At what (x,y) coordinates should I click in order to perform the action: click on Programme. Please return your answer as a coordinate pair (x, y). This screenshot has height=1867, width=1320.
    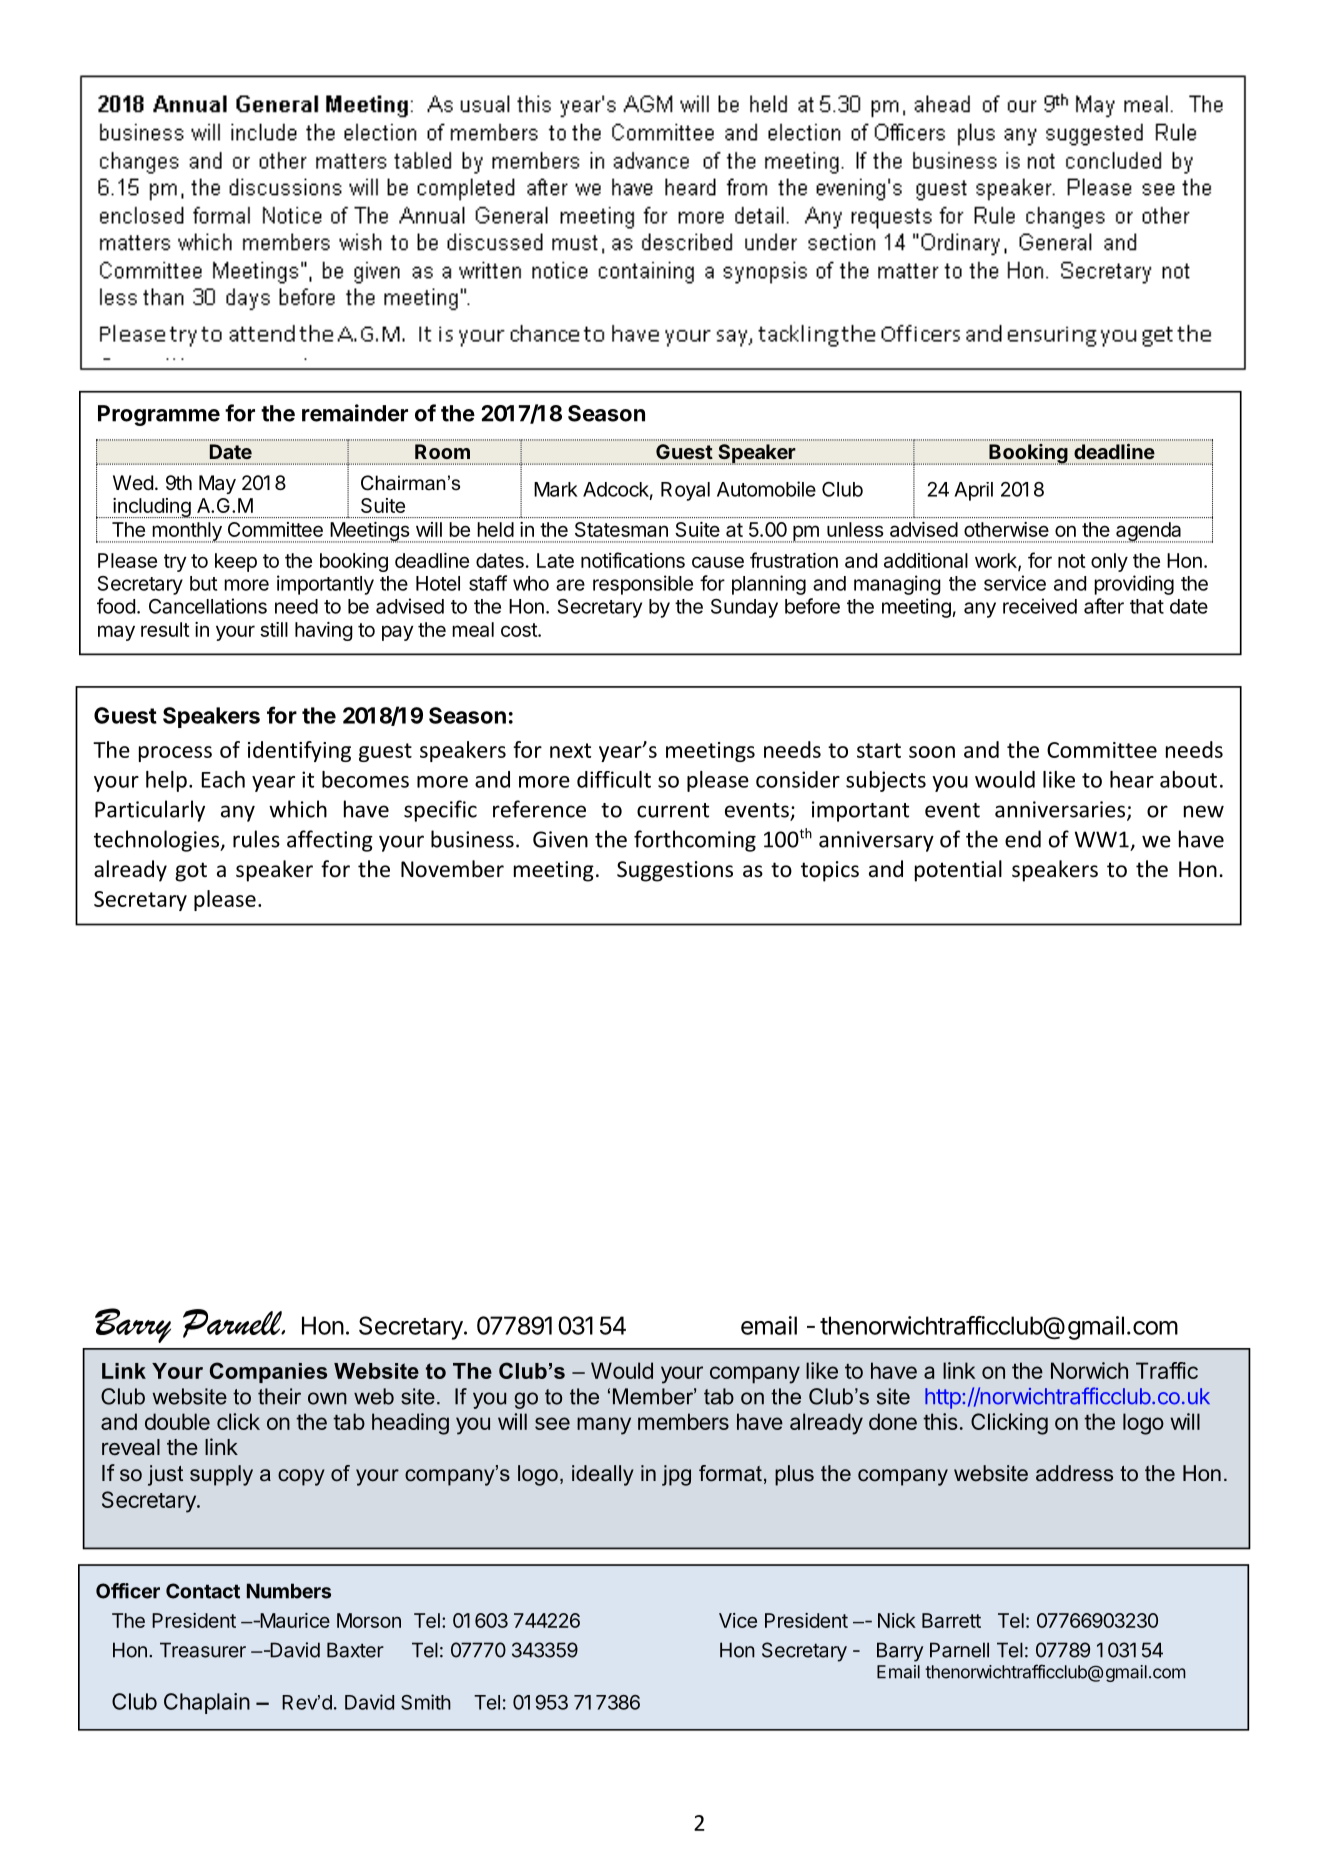
    Looking at the image, I should click on (159, 415).
